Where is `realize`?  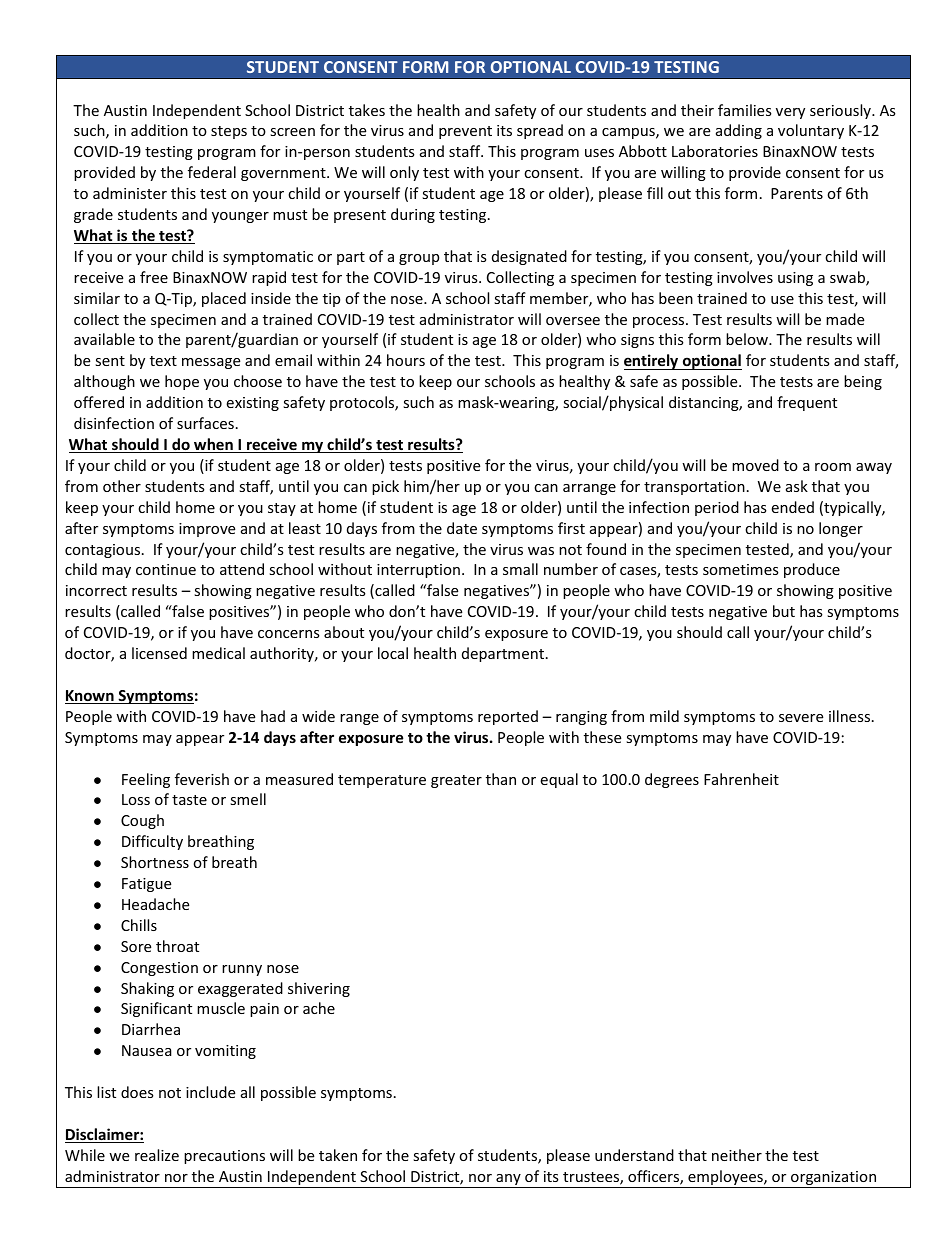 realize is located at coordinates (157, 1155).
